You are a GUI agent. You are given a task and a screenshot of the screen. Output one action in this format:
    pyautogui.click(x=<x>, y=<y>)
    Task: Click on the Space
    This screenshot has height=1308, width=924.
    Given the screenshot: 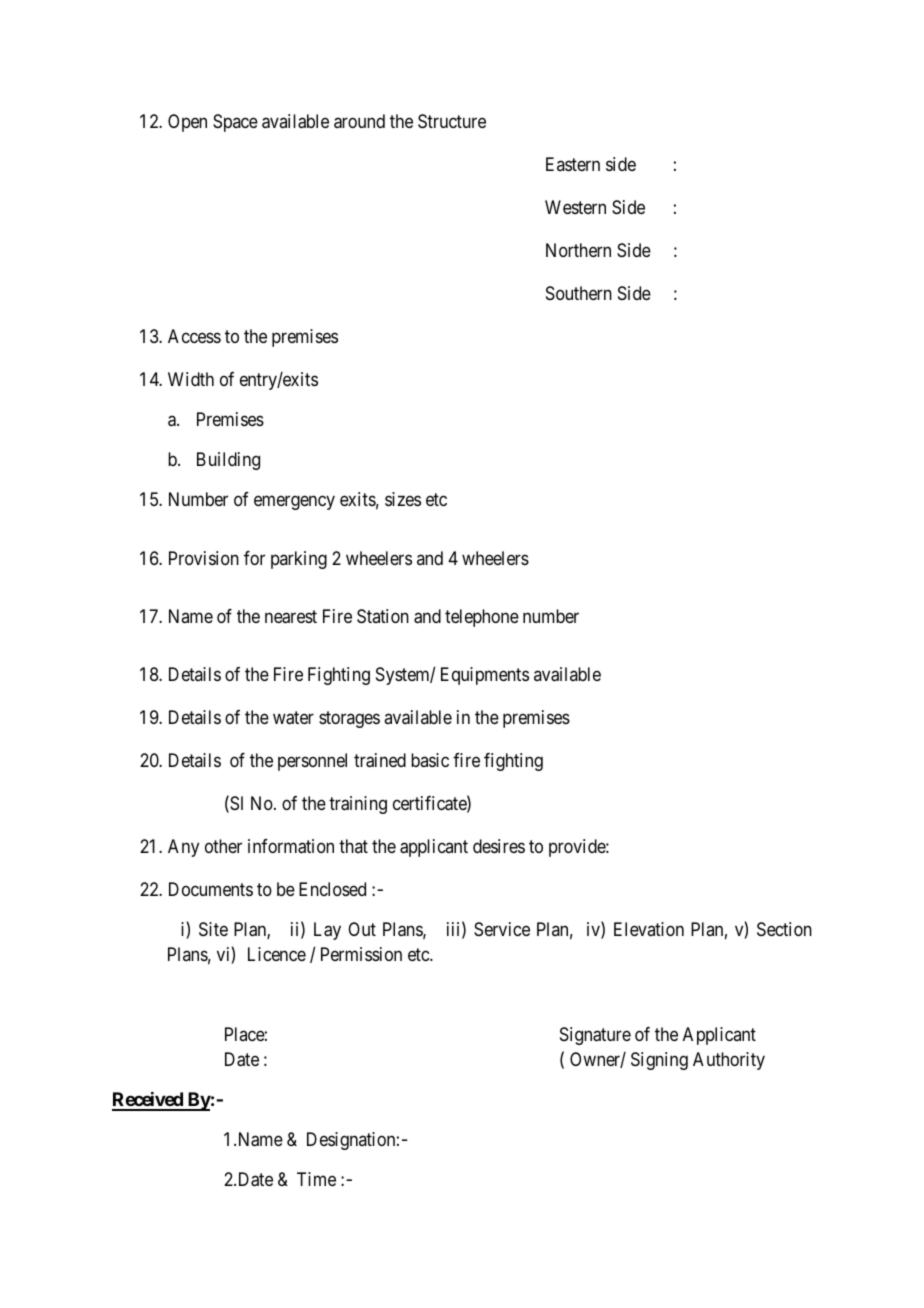 What is the action you would take?
    pyautogui.click(x=235, y=123)
